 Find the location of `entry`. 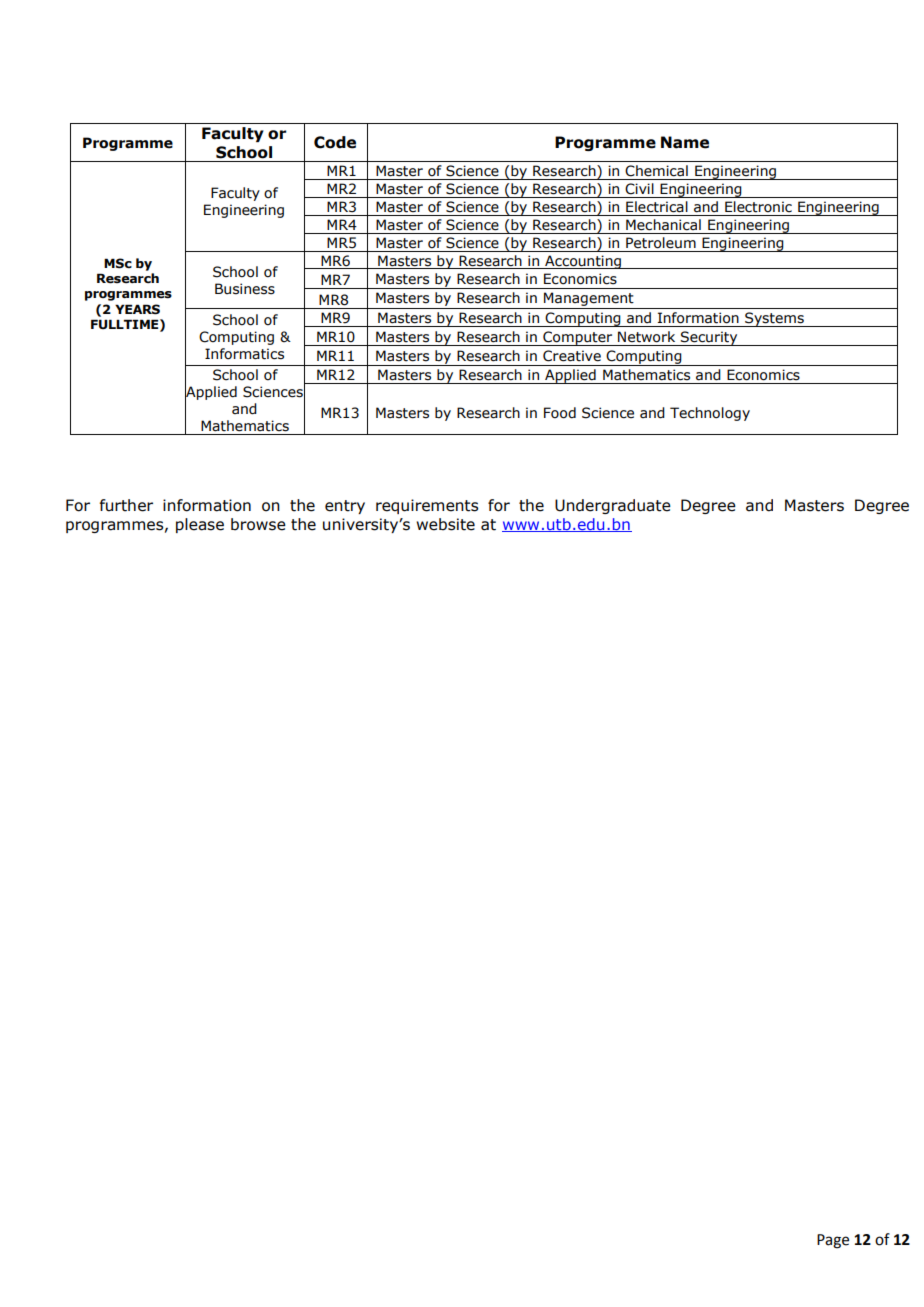

entry is located at coordinates (345, 507).
